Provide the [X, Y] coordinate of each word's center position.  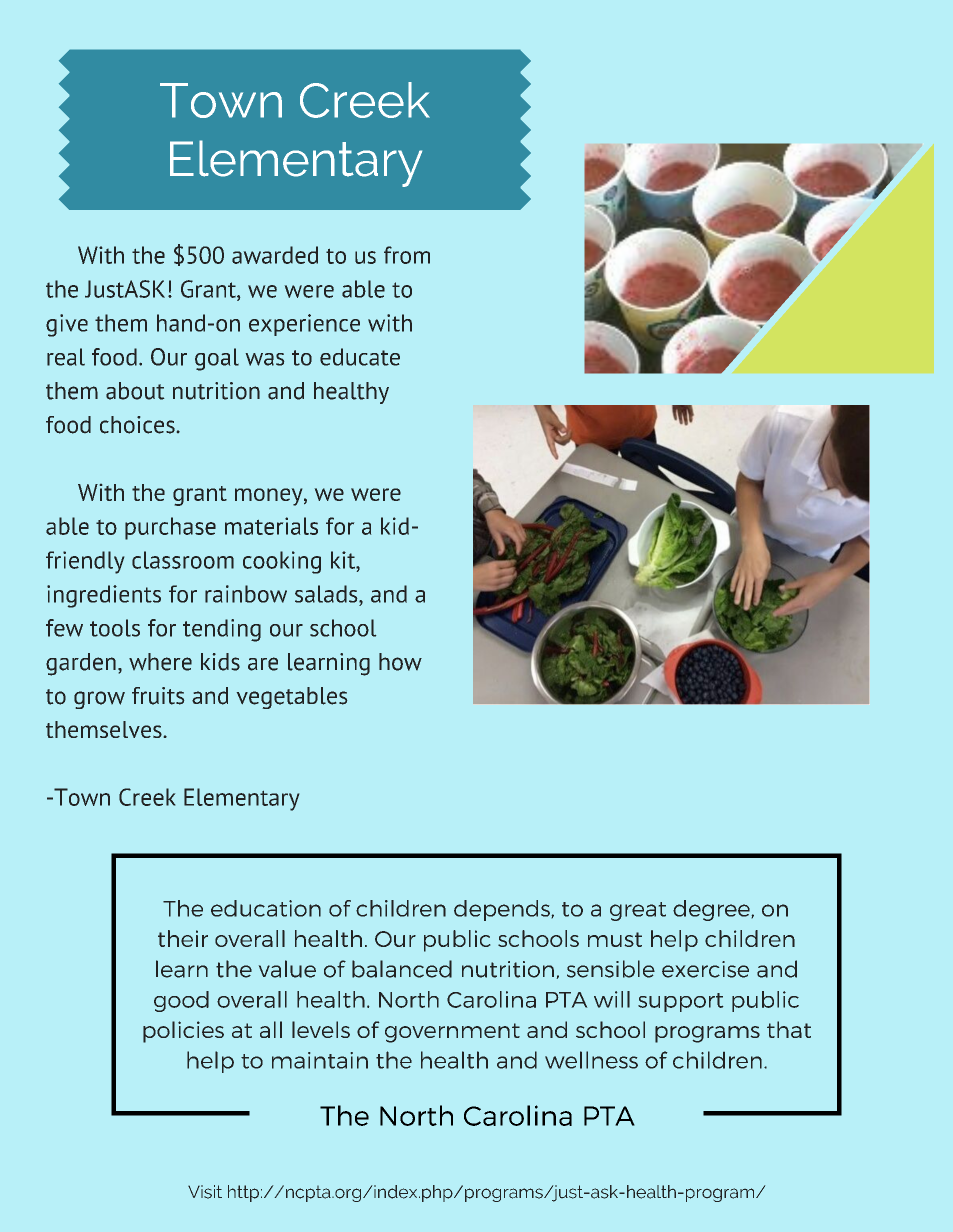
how [400, 662]
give [67, 325]
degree [711, 910]
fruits [158, 696]
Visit [205, 1192]
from [407, 255]
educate [360, 357]
